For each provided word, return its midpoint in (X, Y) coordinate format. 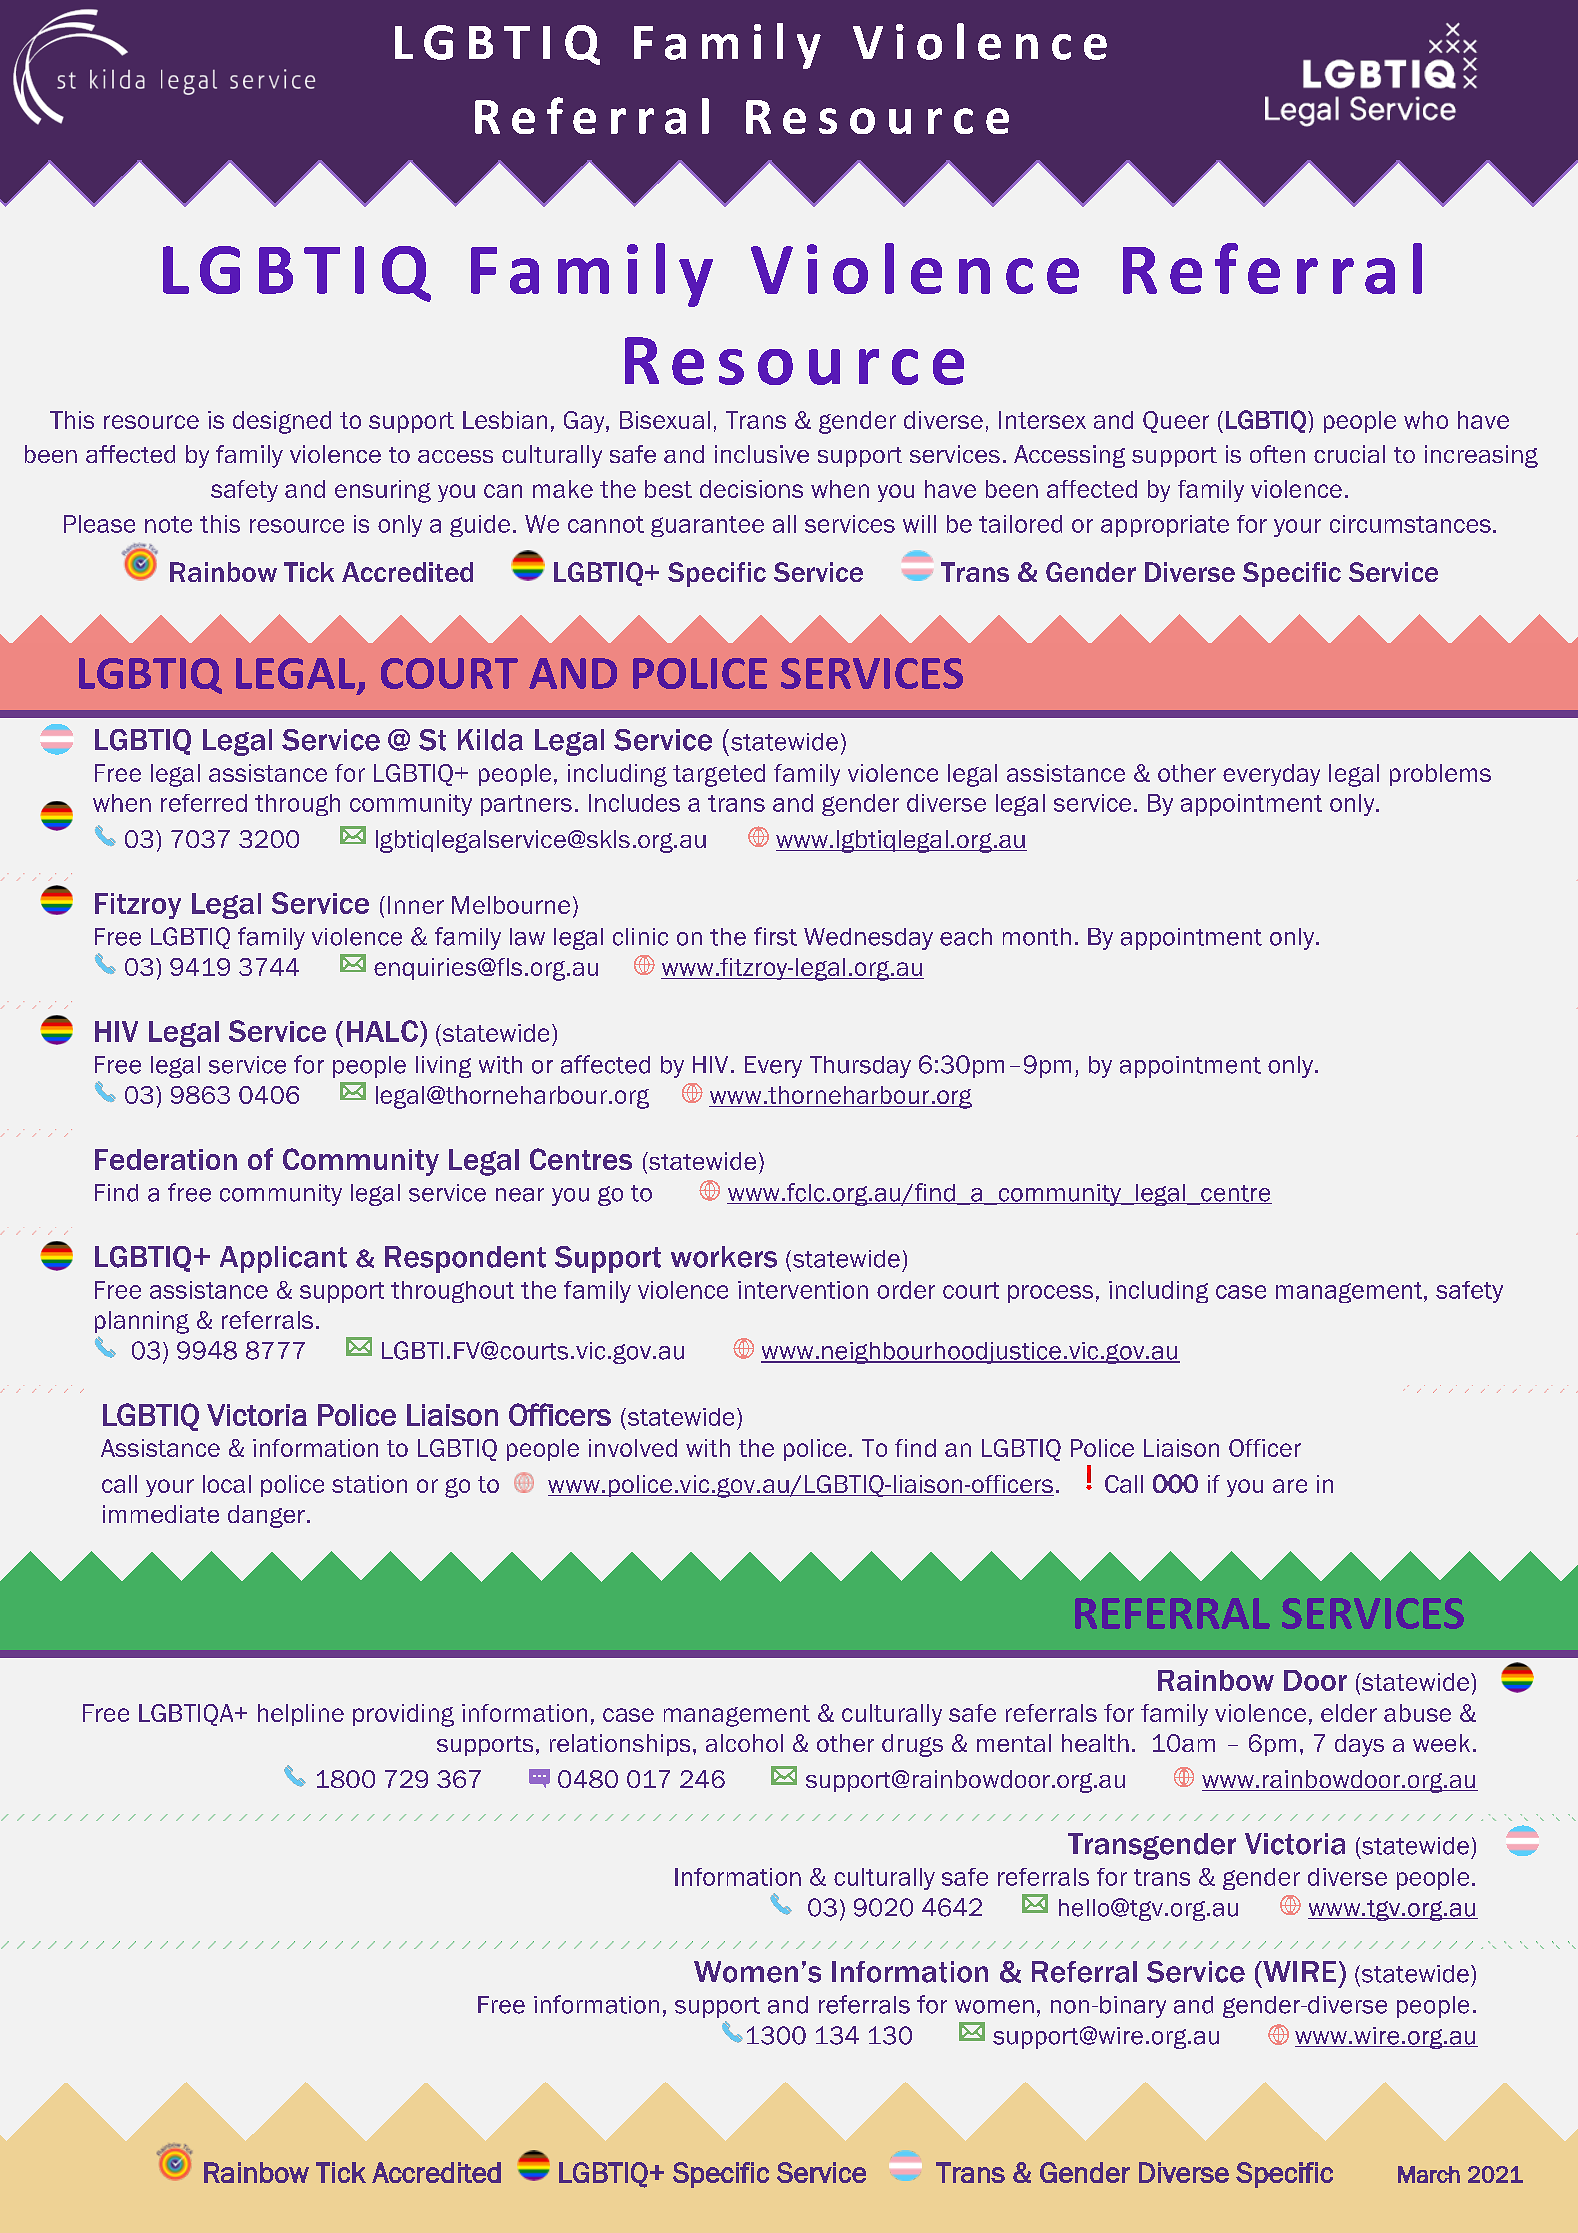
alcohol (744, 1743)
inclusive (762, 454)
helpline (301, 1715)
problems (1440, 775)
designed (282, 422)
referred (204, 803)
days (1359, 1745)
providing (403, 1715)
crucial (1349, 454)
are (1290, 1486)
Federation (166, 1159)
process (1050, 1294)
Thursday (860, 1067)
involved (633, 1448)
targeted (719, 775)
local (227, 1484)
